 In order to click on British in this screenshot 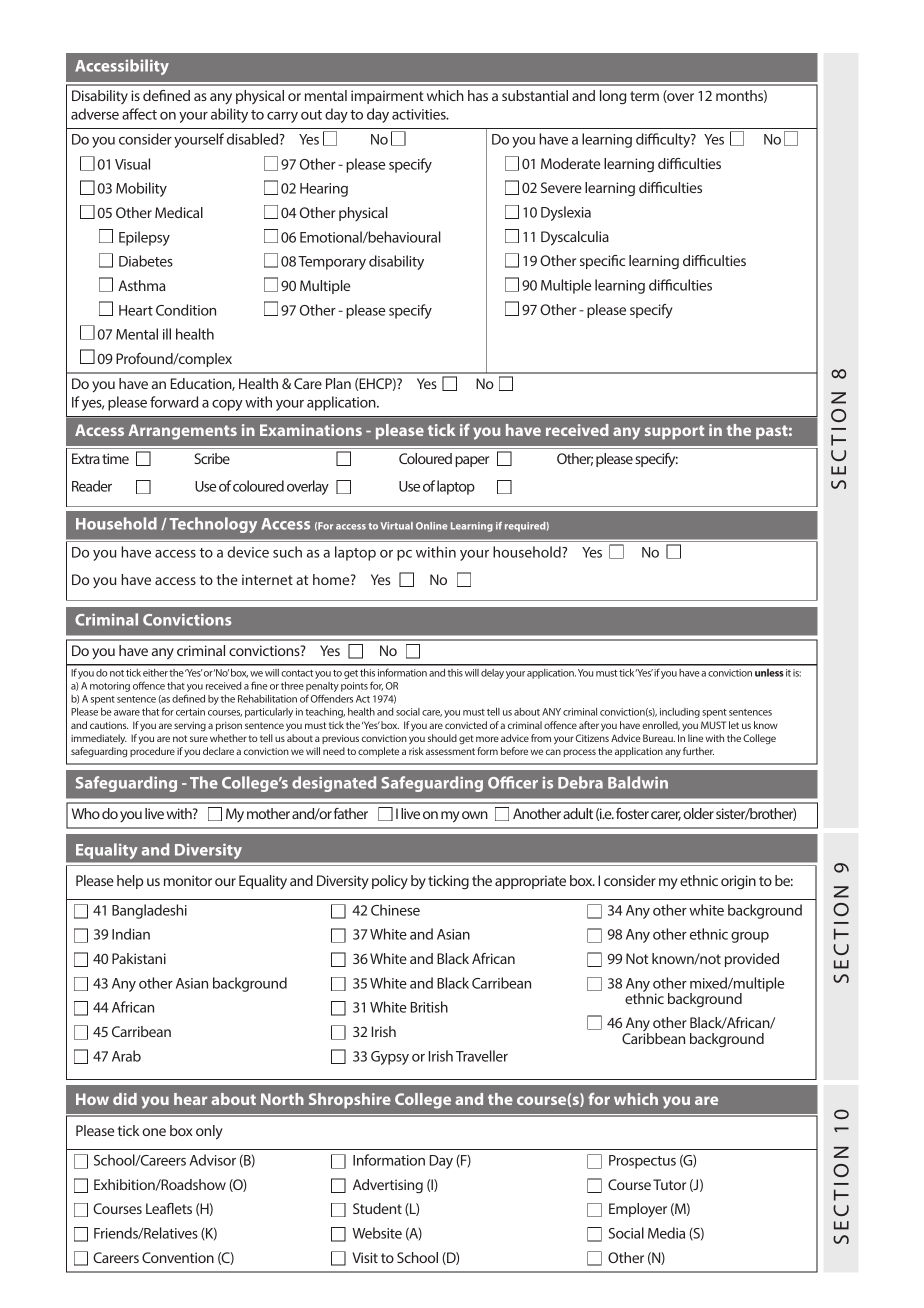, I will do `click(429, 1007)`.
